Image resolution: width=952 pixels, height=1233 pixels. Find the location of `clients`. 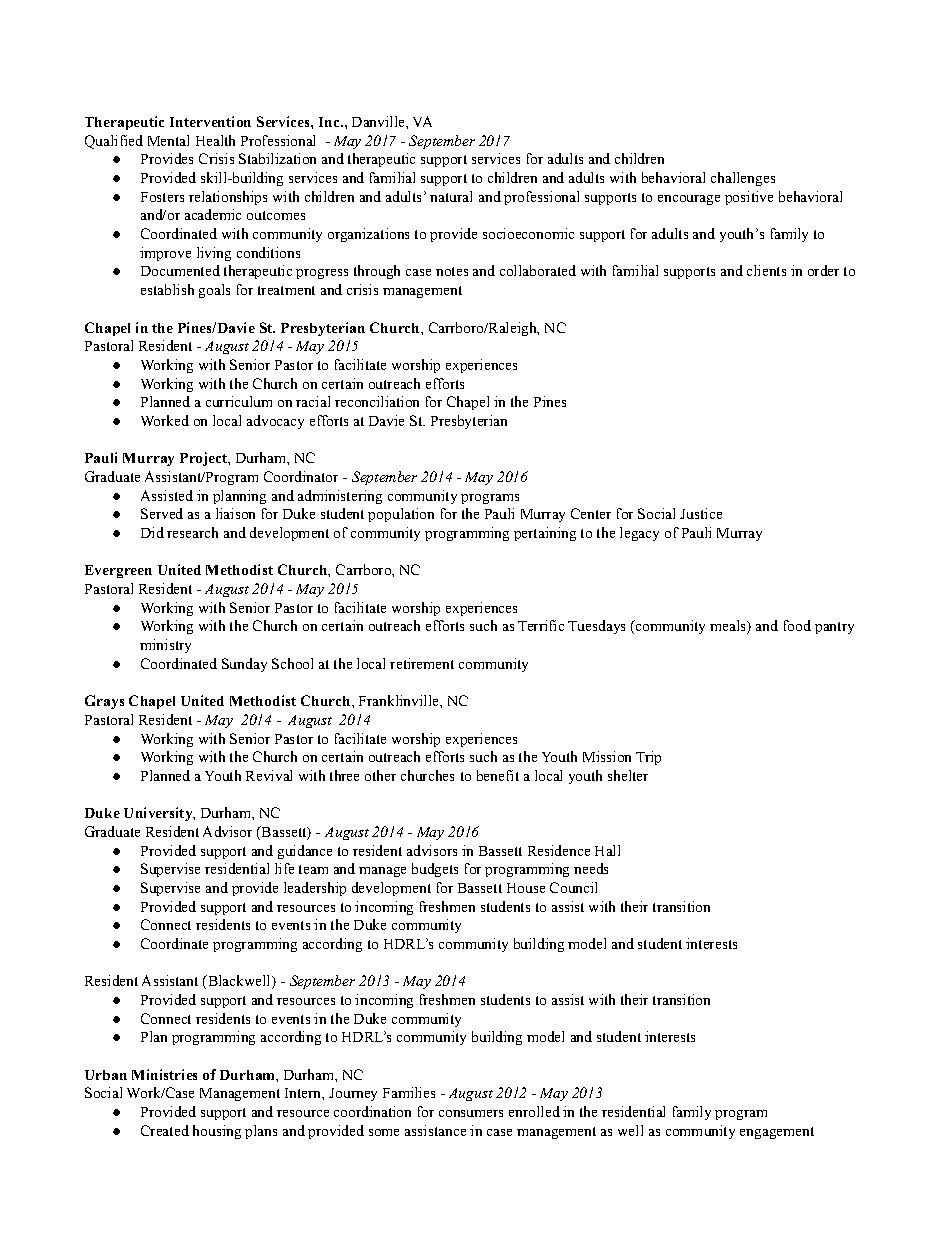

clients is located at coordinates (766, 270).
